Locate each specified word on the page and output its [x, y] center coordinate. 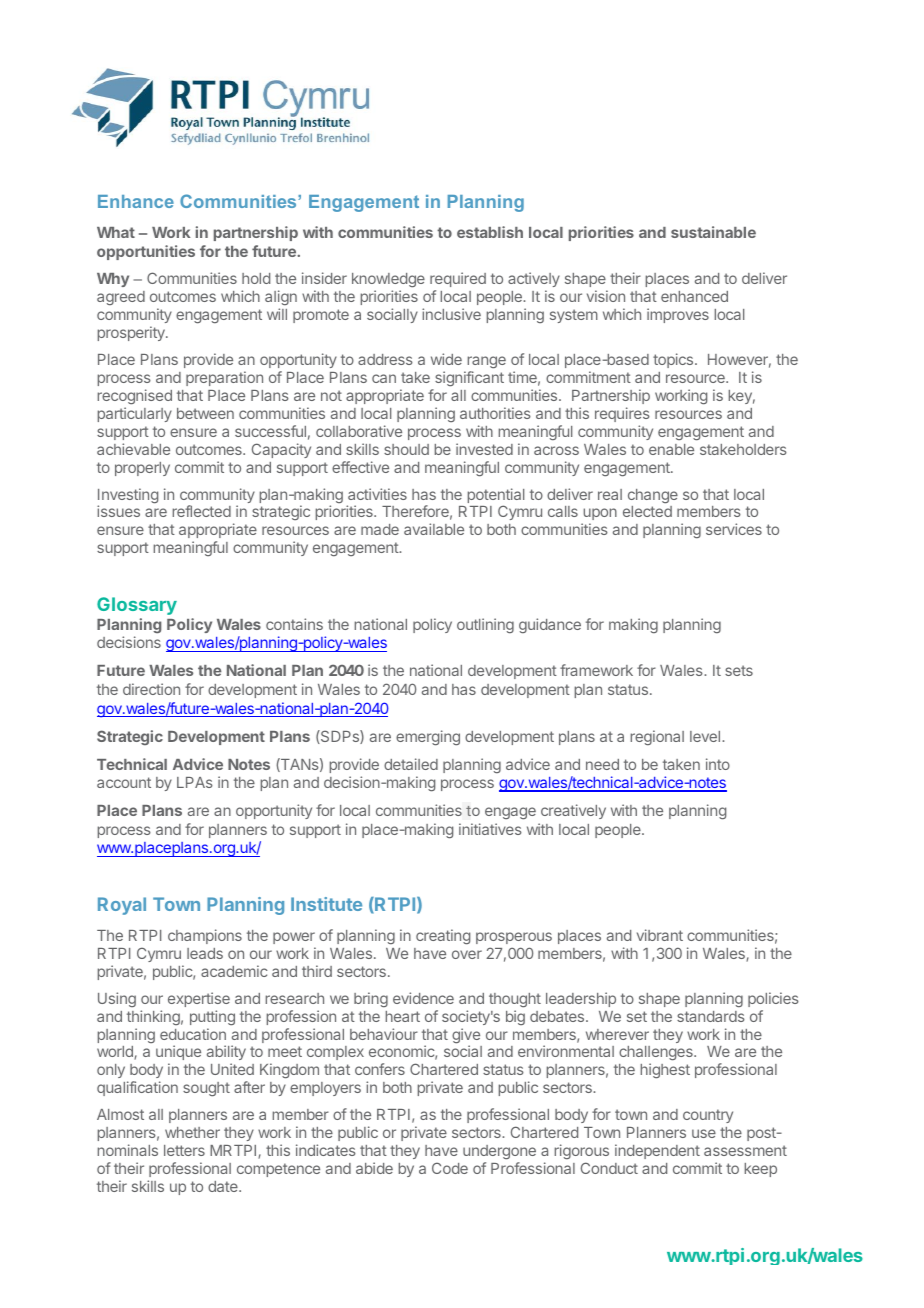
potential [496, 497]
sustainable [713, 232]
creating [443, 937]
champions [205, 936]
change [653, 496]
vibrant [660, 935]
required [458, 281]
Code [450, 1168]
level [705, 736]
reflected [202, 511]
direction [151, 689]
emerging [428, 738]
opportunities [146, 252]
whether [192, 1132]
